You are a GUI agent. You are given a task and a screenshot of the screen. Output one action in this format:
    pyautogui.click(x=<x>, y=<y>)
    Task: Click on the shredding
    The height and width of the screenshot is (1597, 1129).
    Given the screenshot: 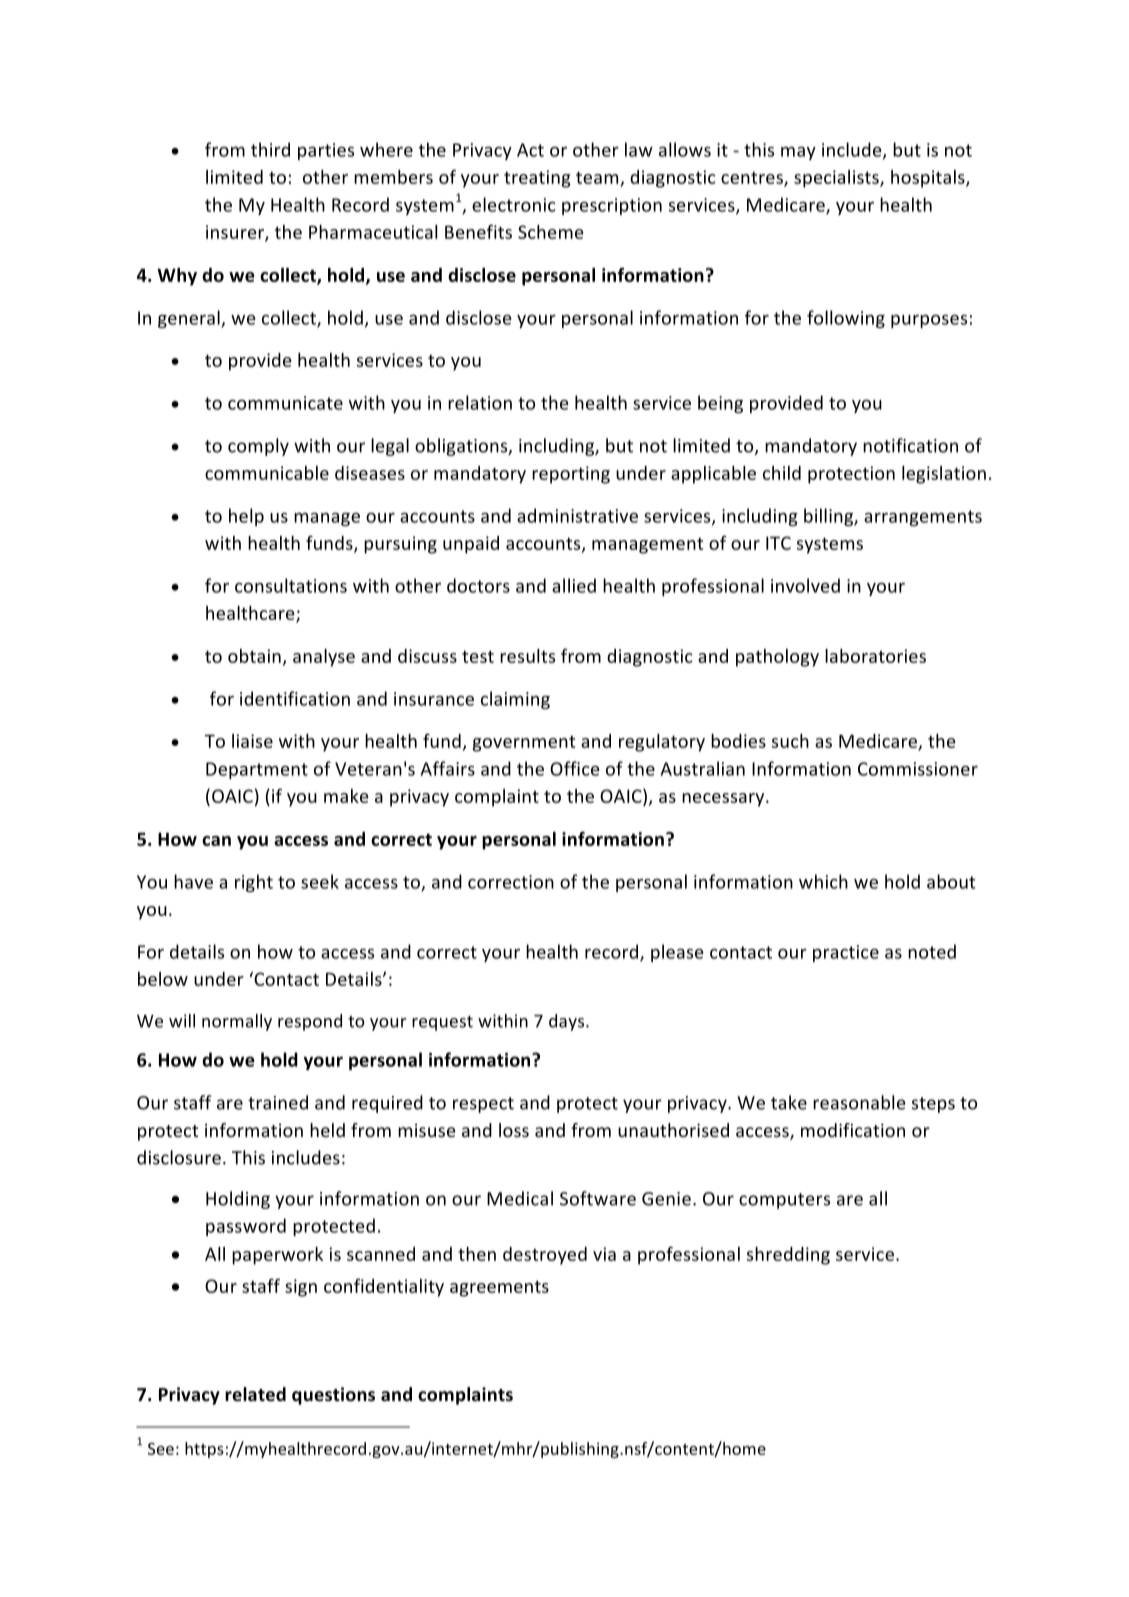 What is the action you would take?
    pyautogui.click(x=788, y=1256)
